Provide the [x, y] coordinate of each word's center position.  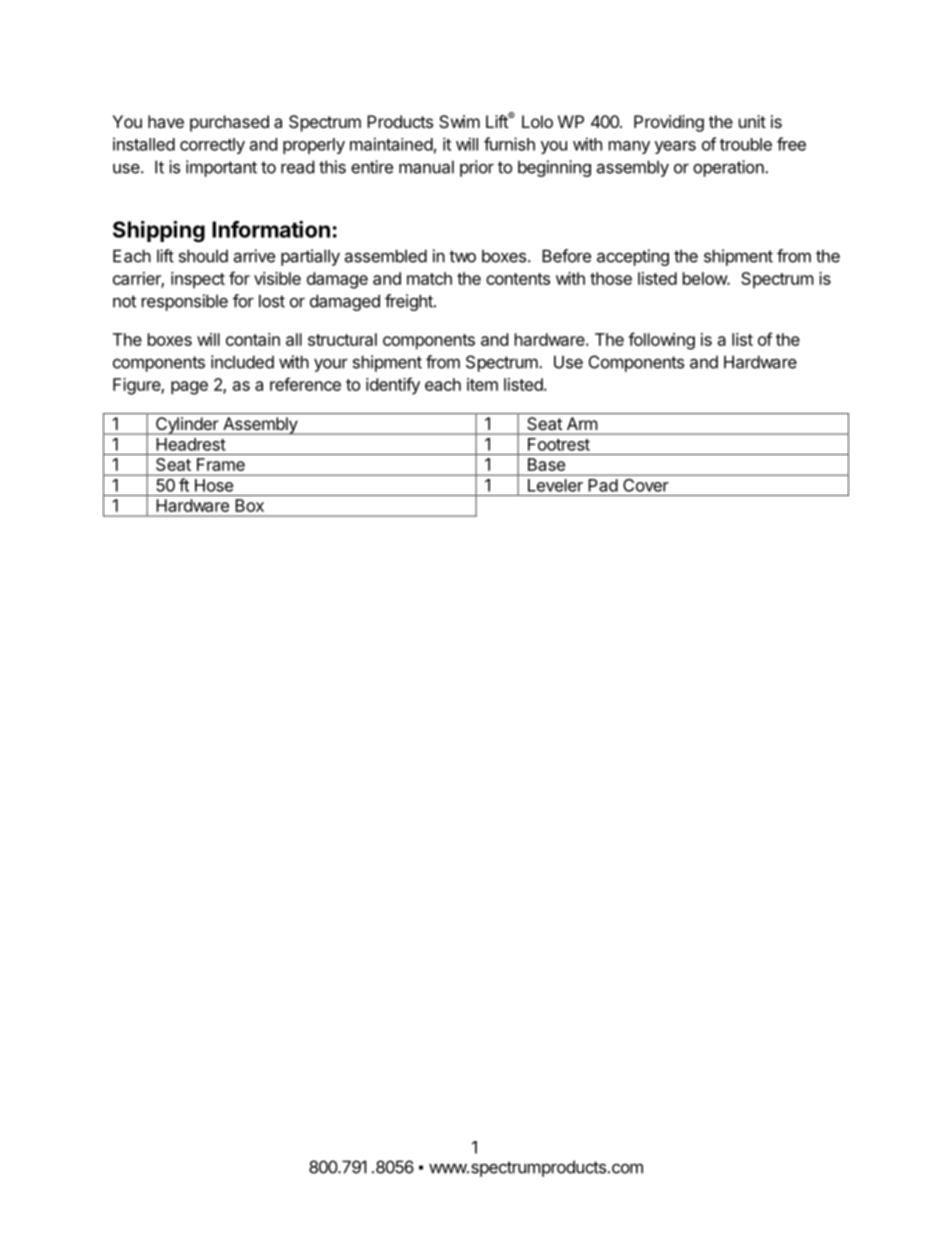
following [661, 341]
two [462, 256]
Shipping [159, 231]
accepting [633, 257]
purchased [229, 123]
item [482, 384]
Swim [459, 121]
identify [393, 386]
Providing [669, 123]
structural [342, 339]
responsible [185, 302]
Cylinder [187, 426]
